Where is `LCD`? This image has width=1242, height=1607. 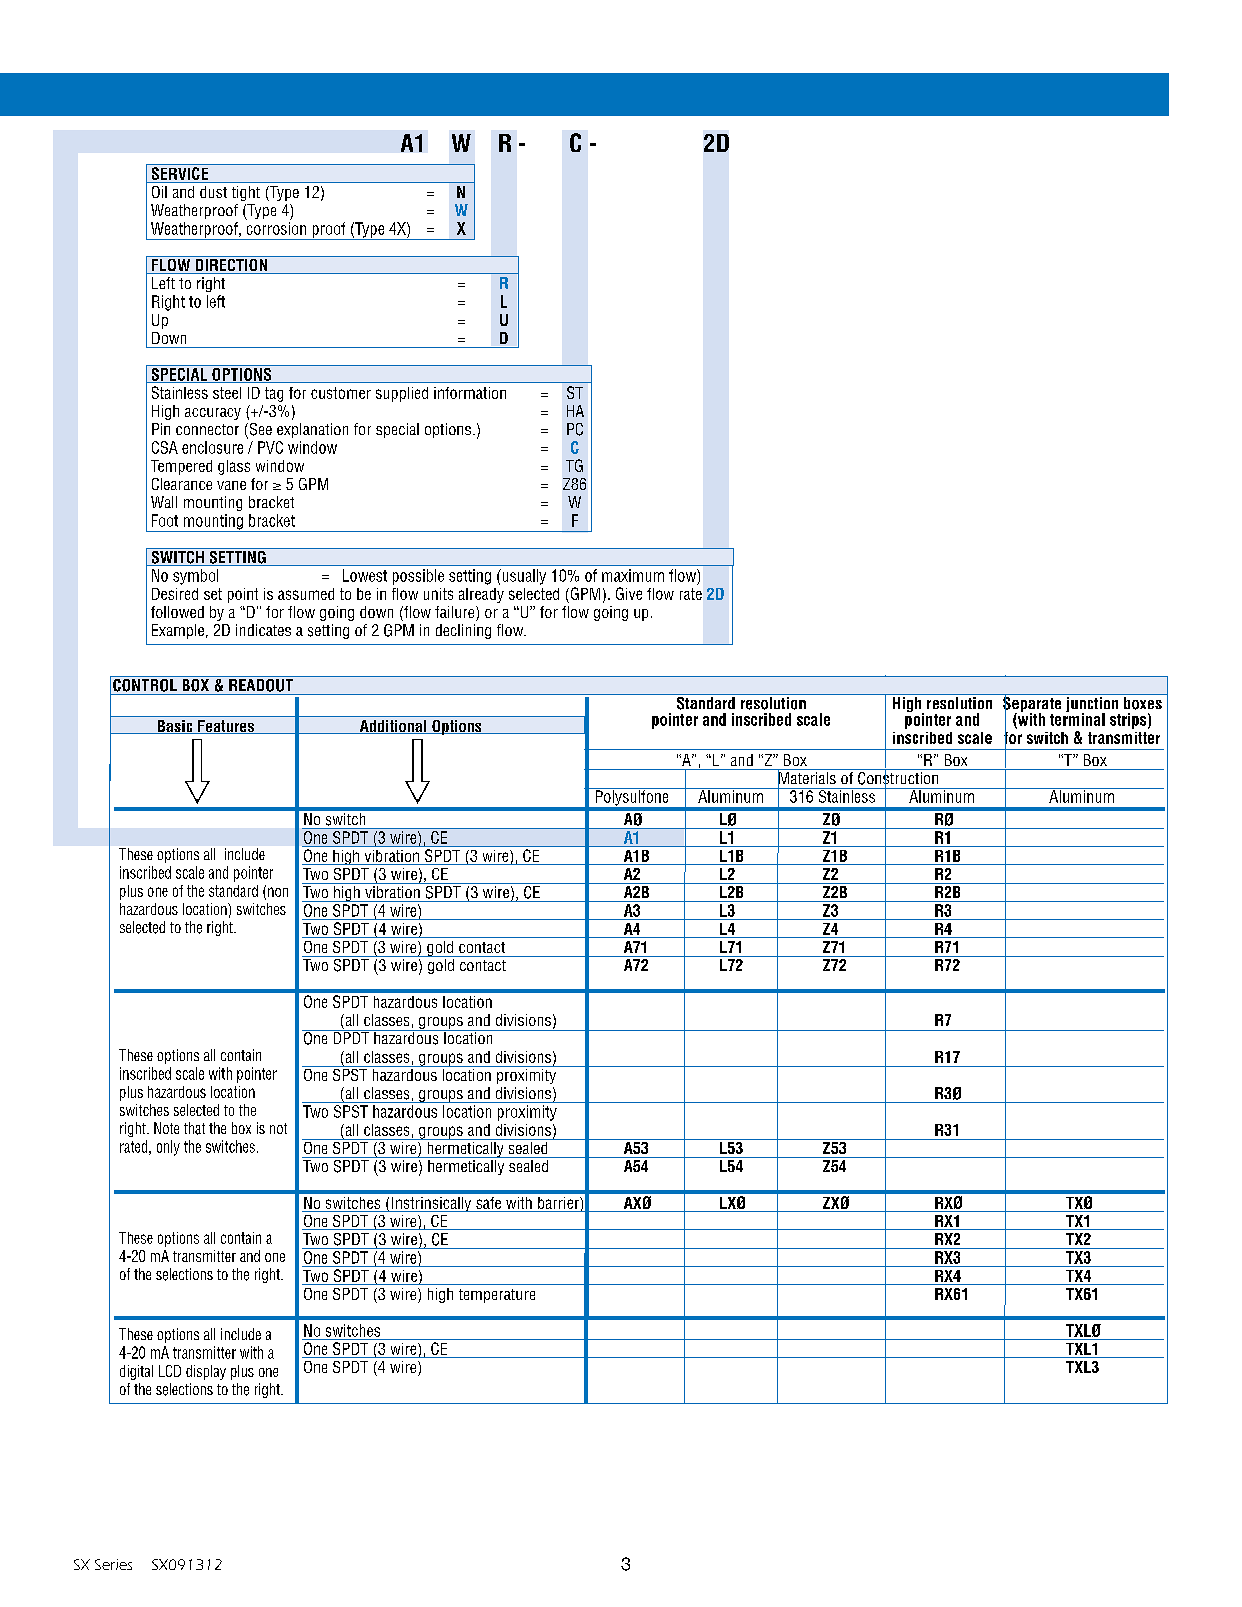 LCD is located at coordinates (170, 1371).
